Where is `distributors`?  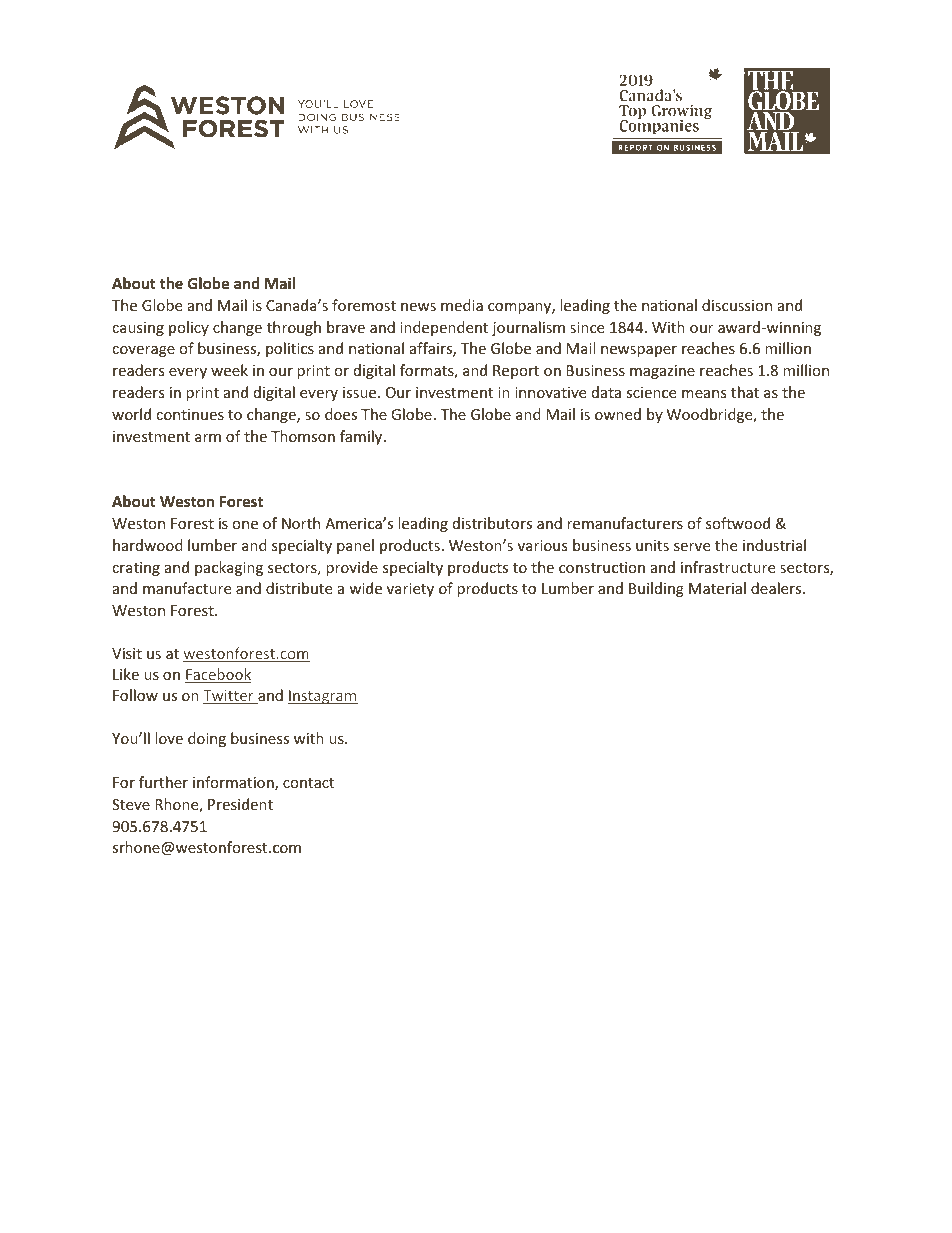
distributors is located at coordinates (492, 523).
